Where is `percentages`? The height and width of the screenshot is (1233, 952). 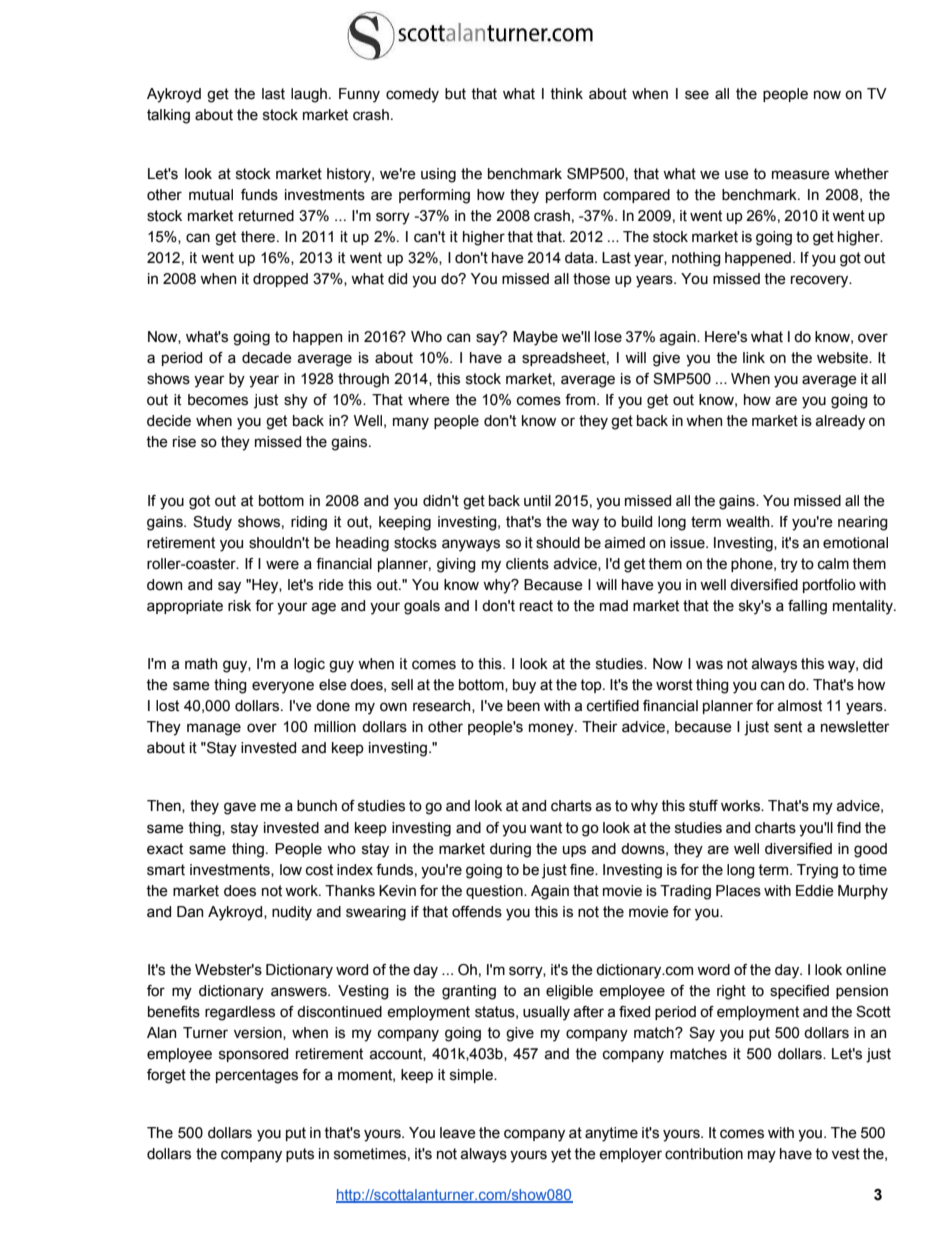 percentages is located at coordinates (257, 1076).
